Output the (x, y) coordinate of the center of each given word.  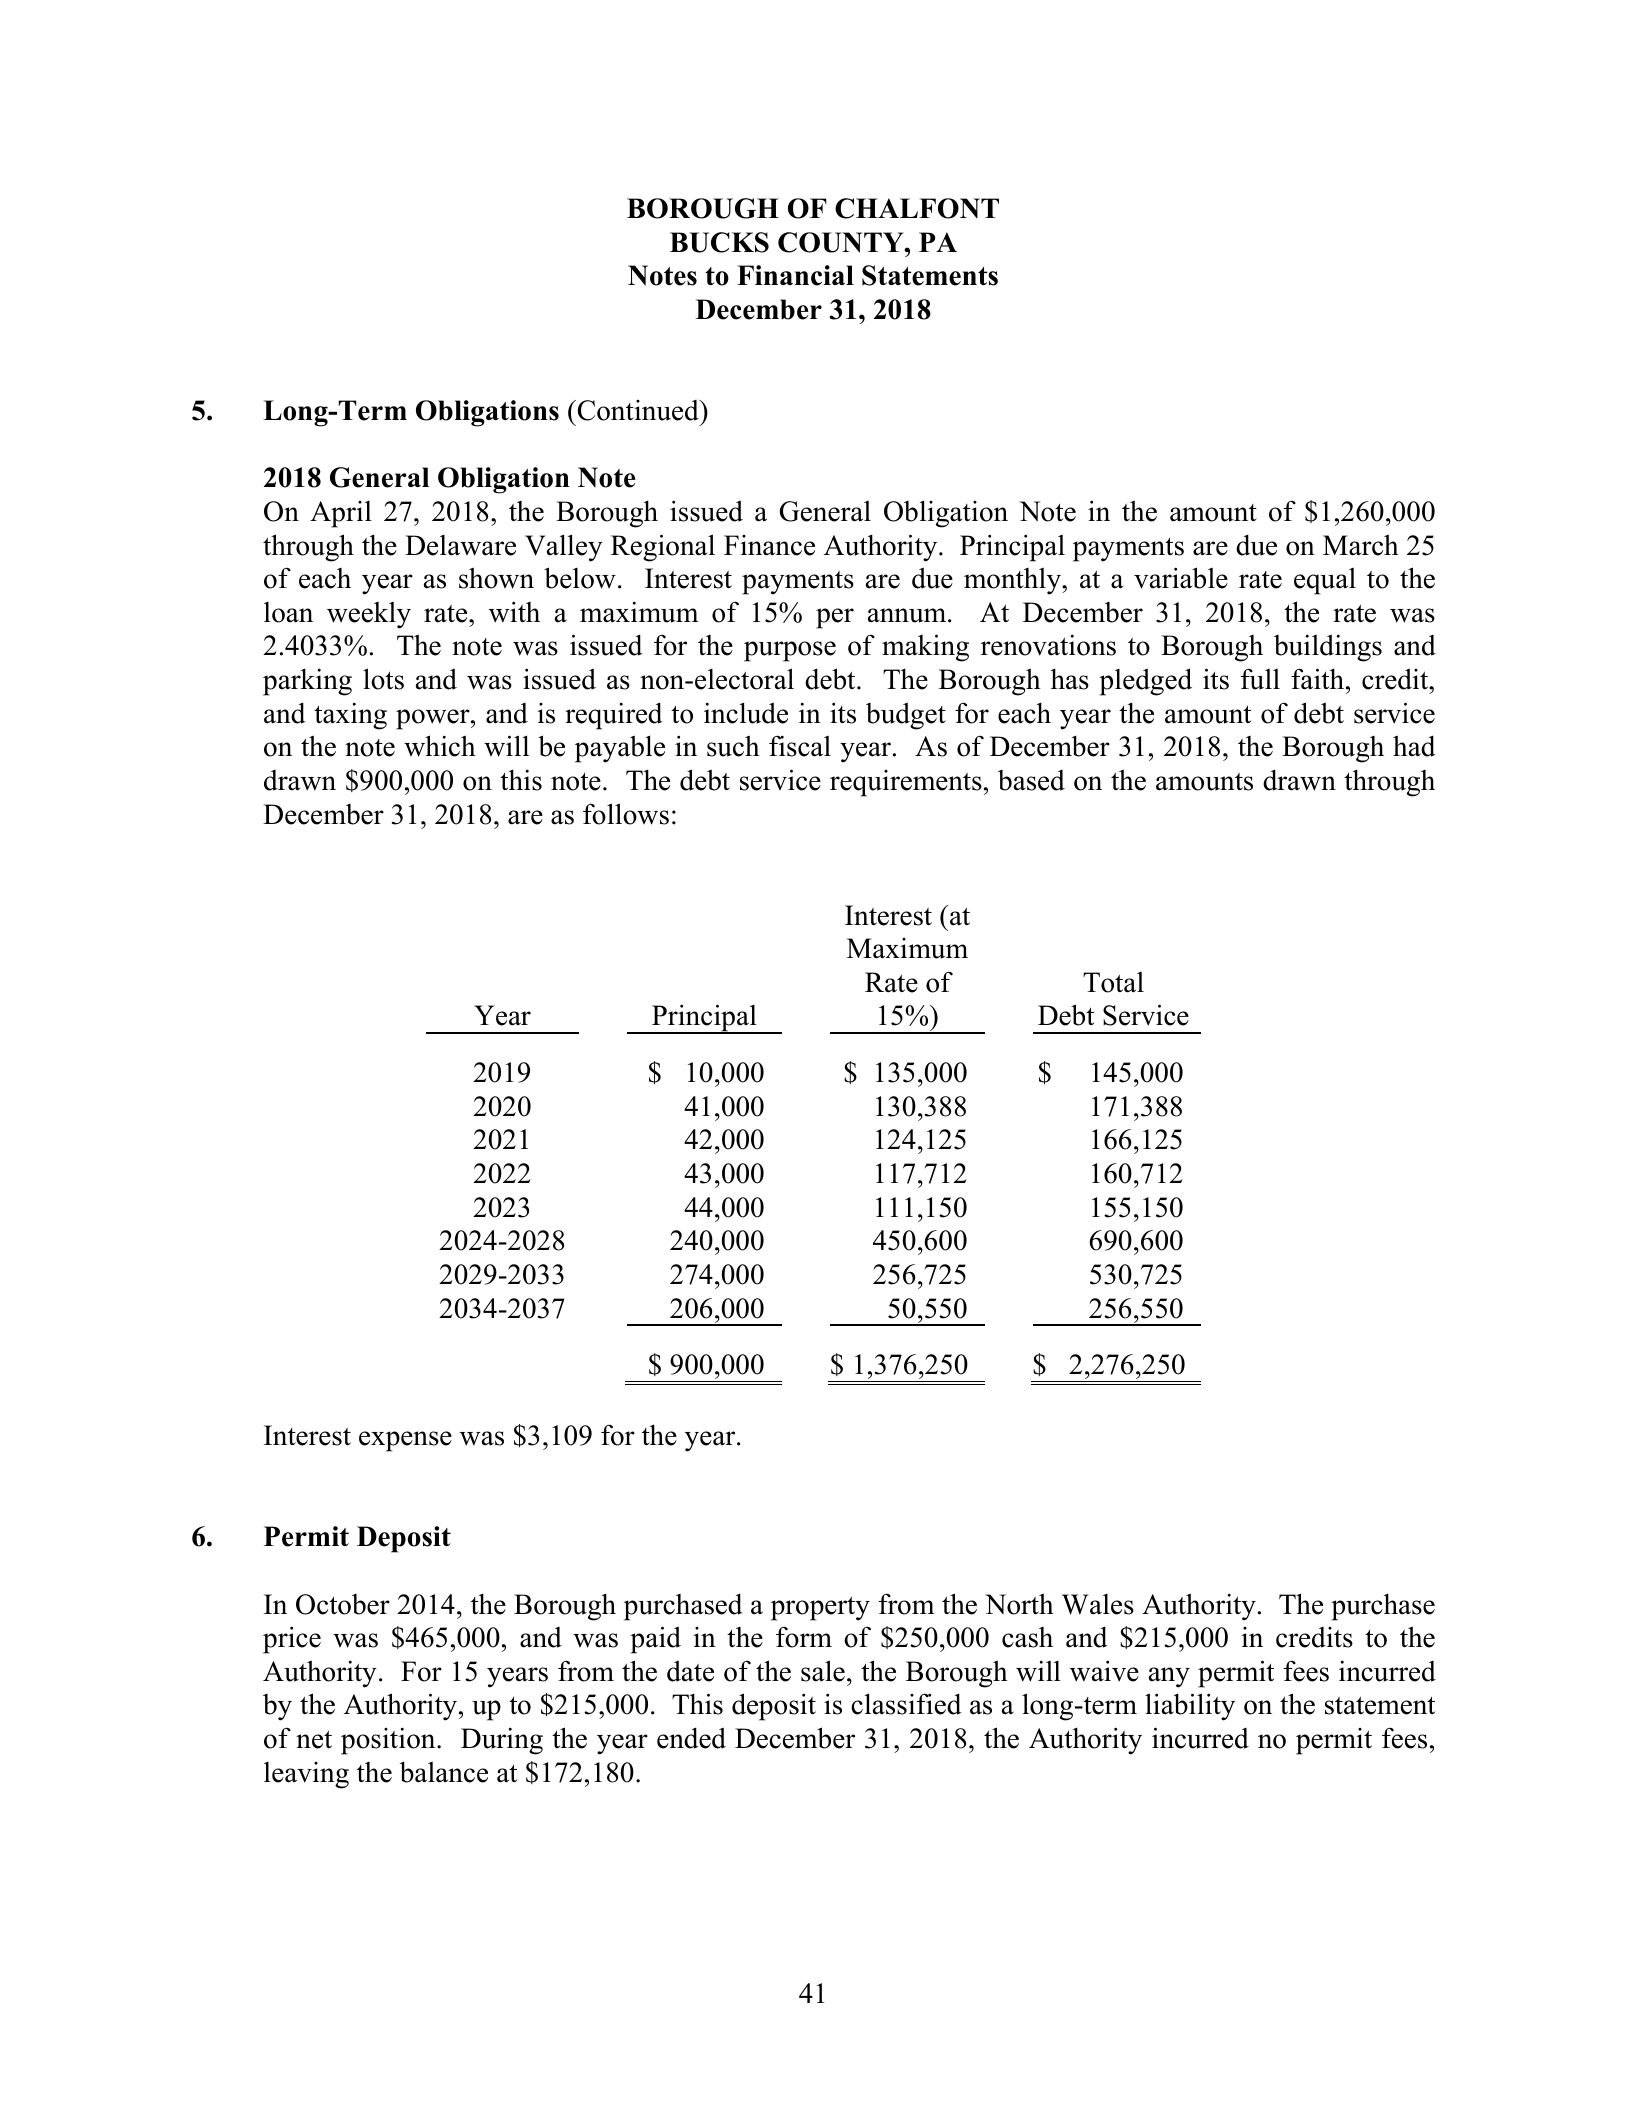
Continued (638, 410)
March (1361, 545)
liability (1190, 1707)
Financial (795, 275)
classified (906, 1704)
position (389, 1741)
